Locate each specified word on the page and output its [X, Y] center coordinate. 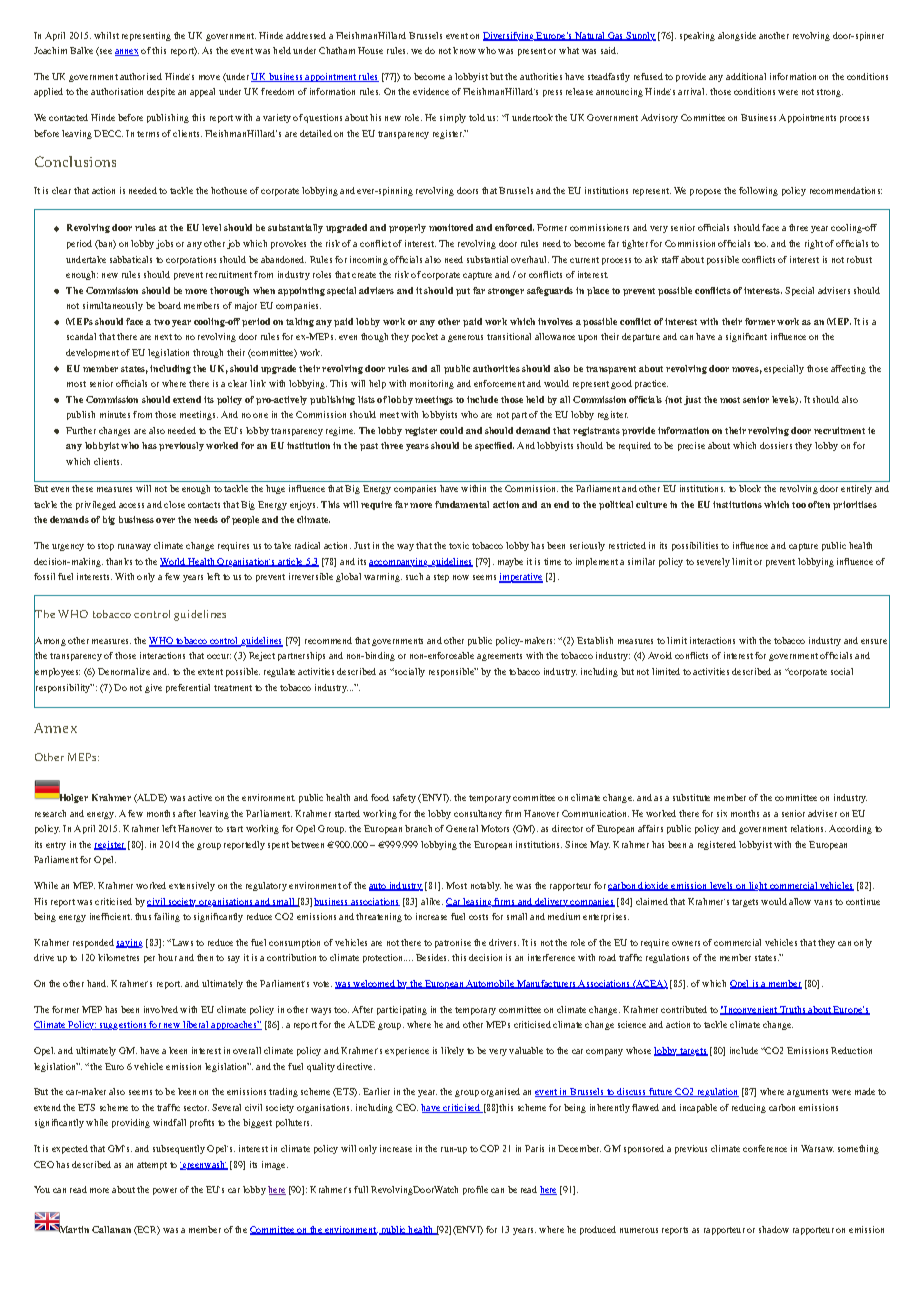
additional [746, 76]
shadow [774, 1229]
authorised [141, 76]
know [464, 50]
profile [475, 1190]
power [165, 1191]
